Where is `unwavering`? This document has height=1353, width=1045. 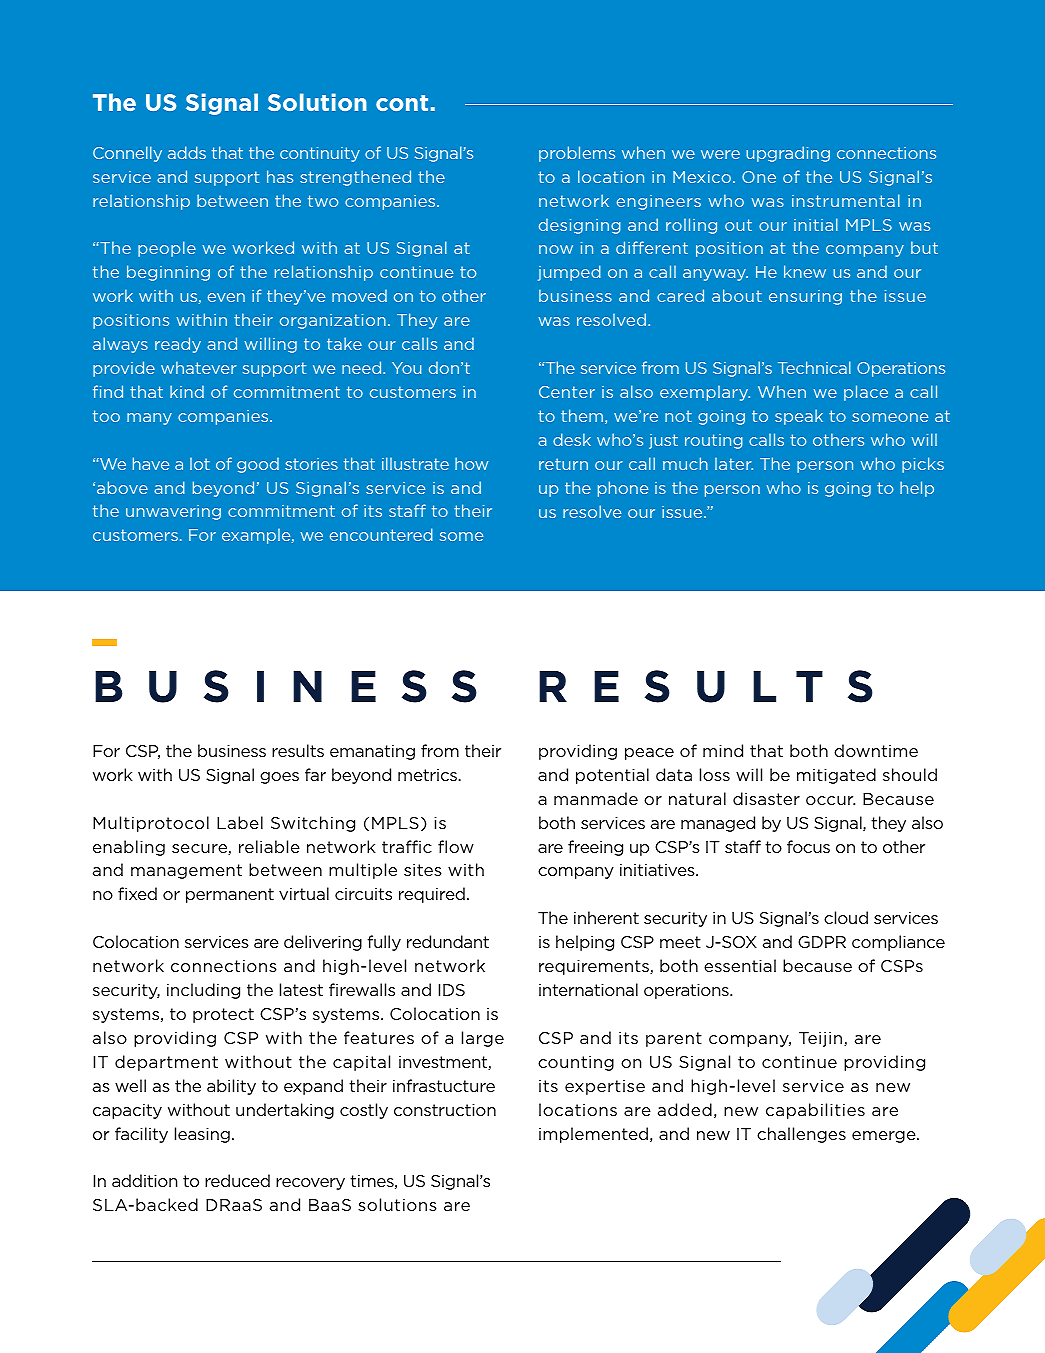
unwavering is located at coordinates (173, 512).
